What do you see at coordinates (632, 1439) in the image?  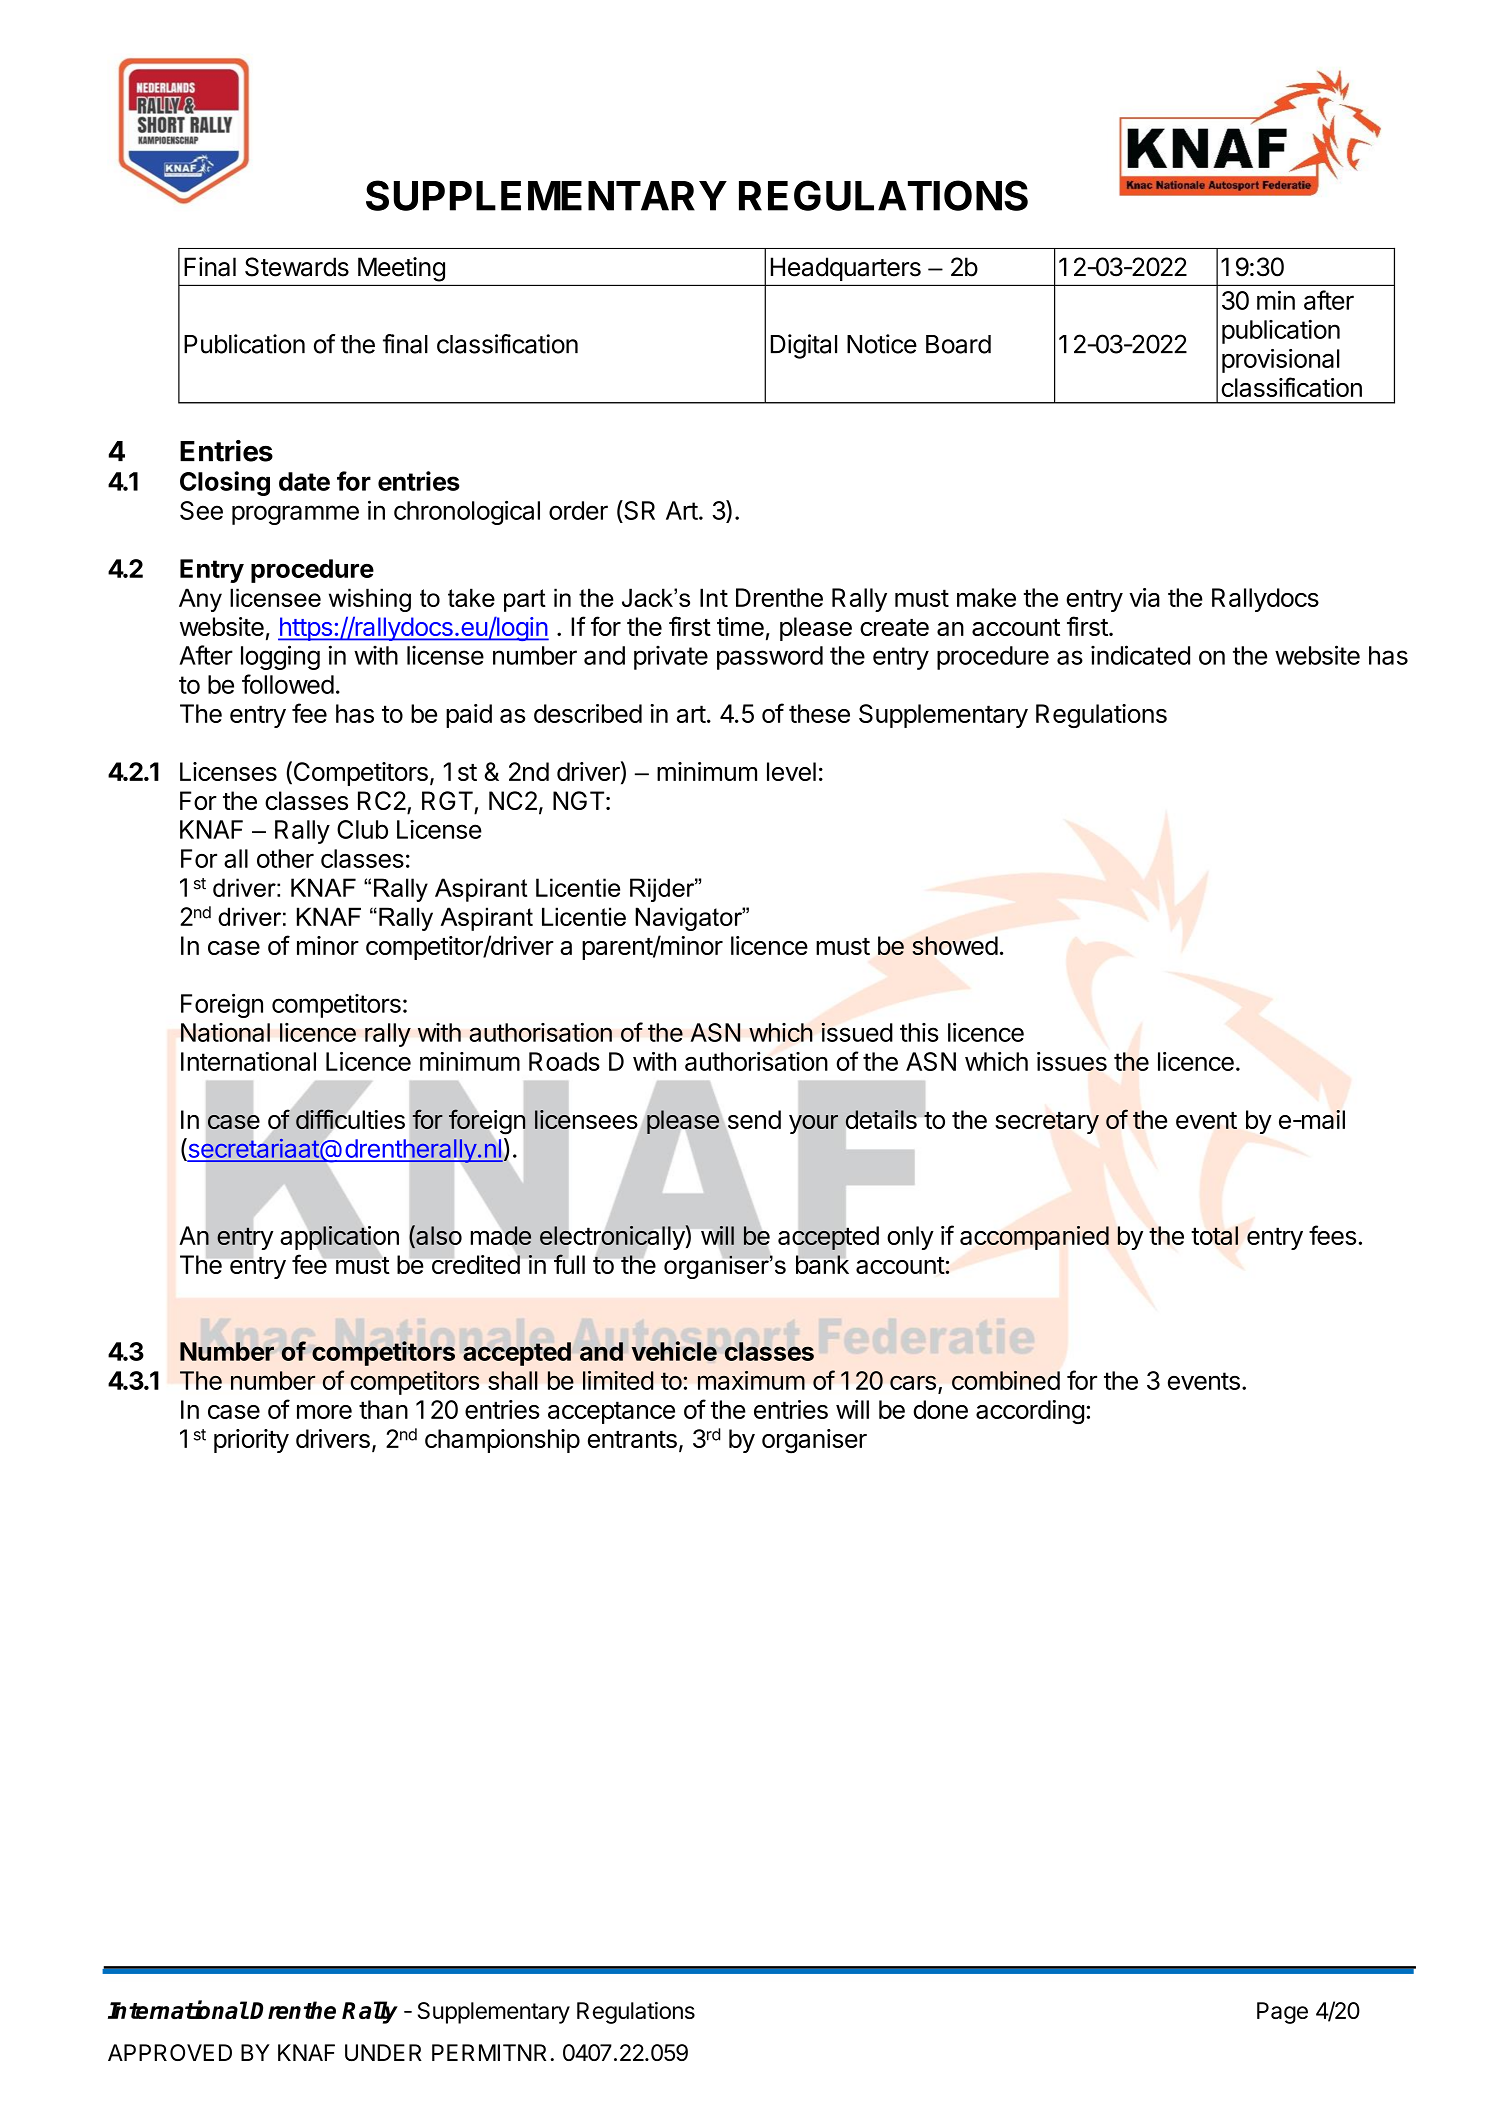 I see `entrants` at bounding box center [632, 1439].
